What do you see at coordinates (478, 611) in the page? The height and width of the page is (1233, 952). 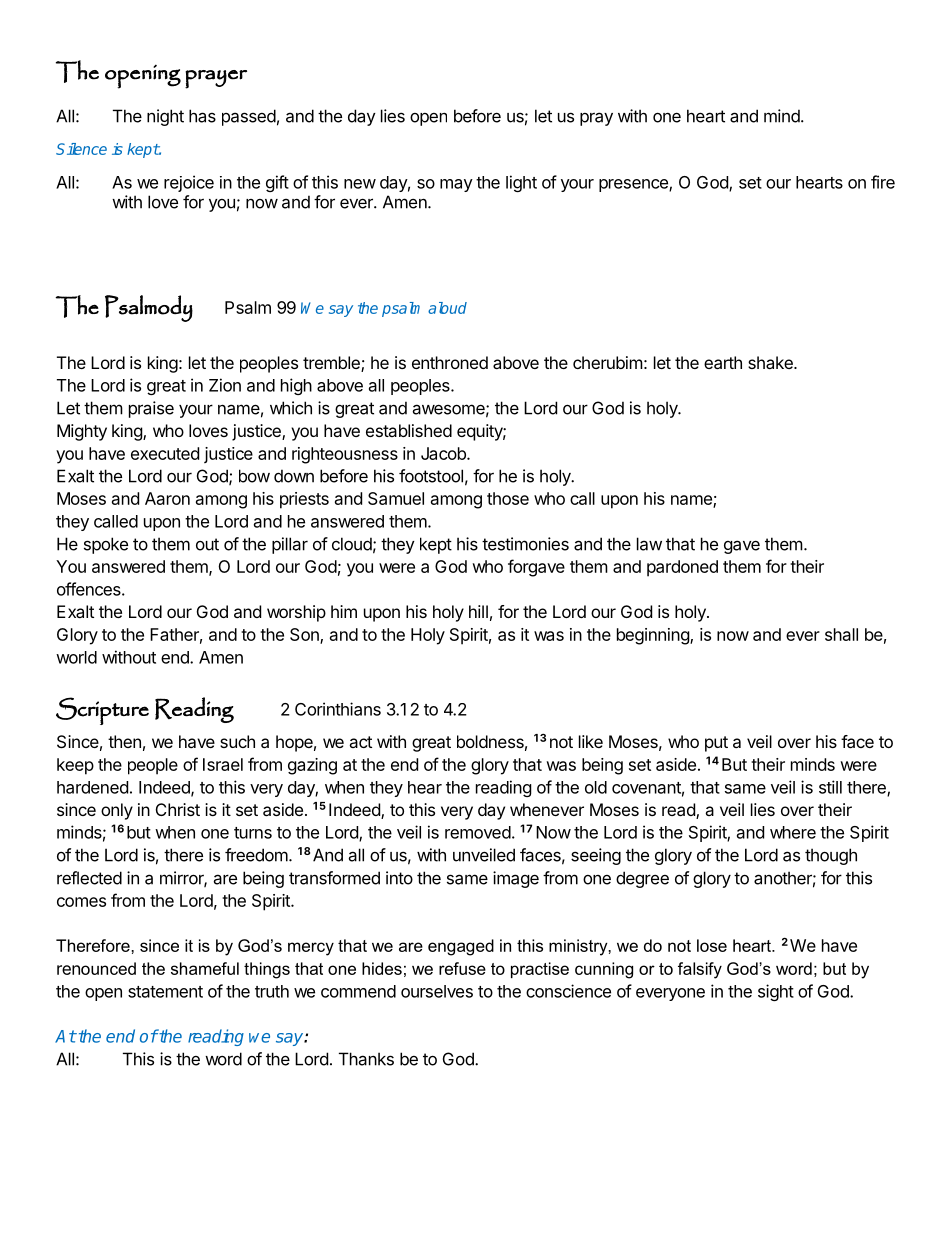 I see `hill` at bounding box center [478, 611].
